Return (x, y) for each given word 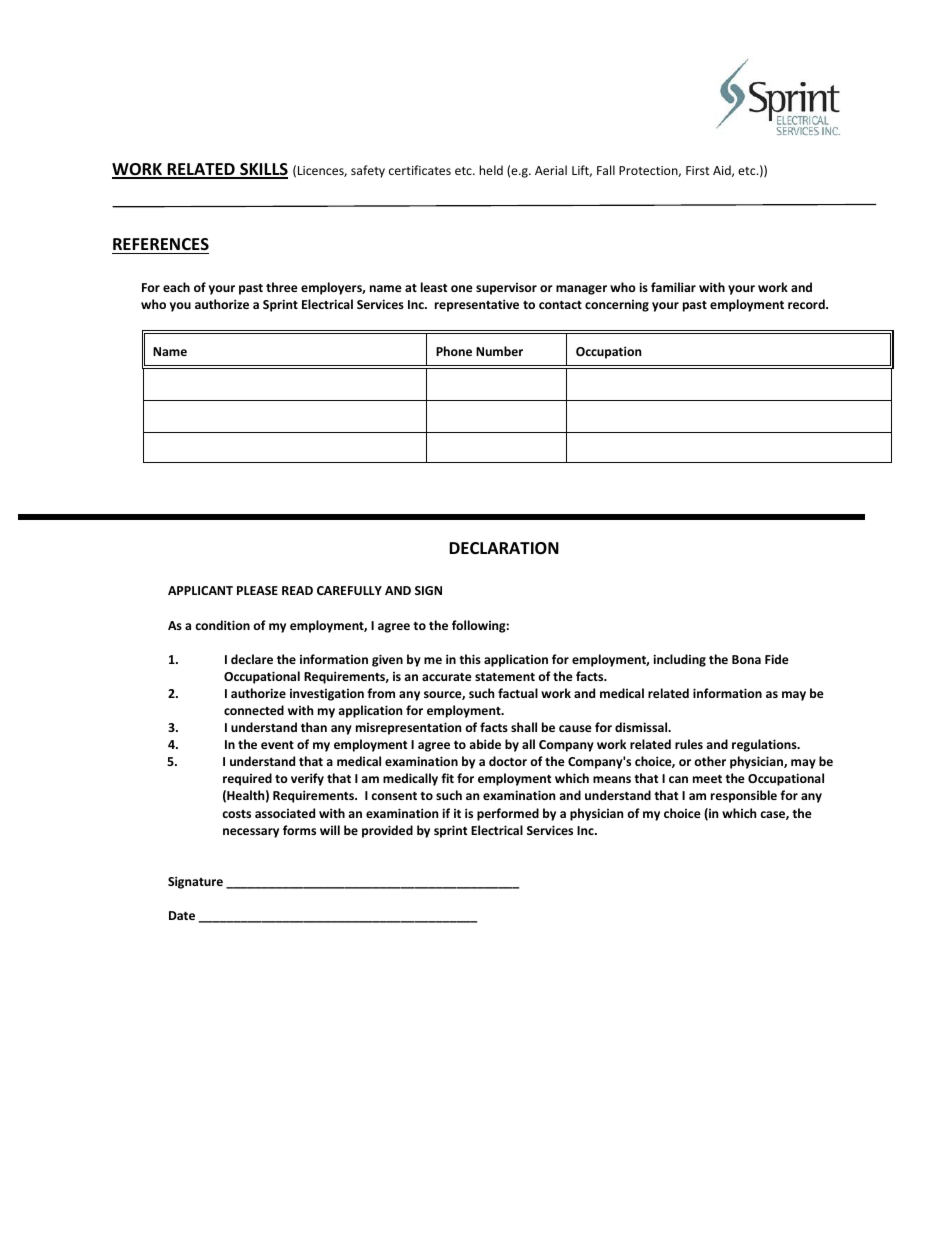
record (807, 304)
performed (508, 814)
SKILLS (263, 170)
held (491, 170)
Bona (746, 659)
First (698, 170)
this (470, 659)
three (282, 287)
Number (499, 351)
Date (182, 915)
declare (252, 659)
